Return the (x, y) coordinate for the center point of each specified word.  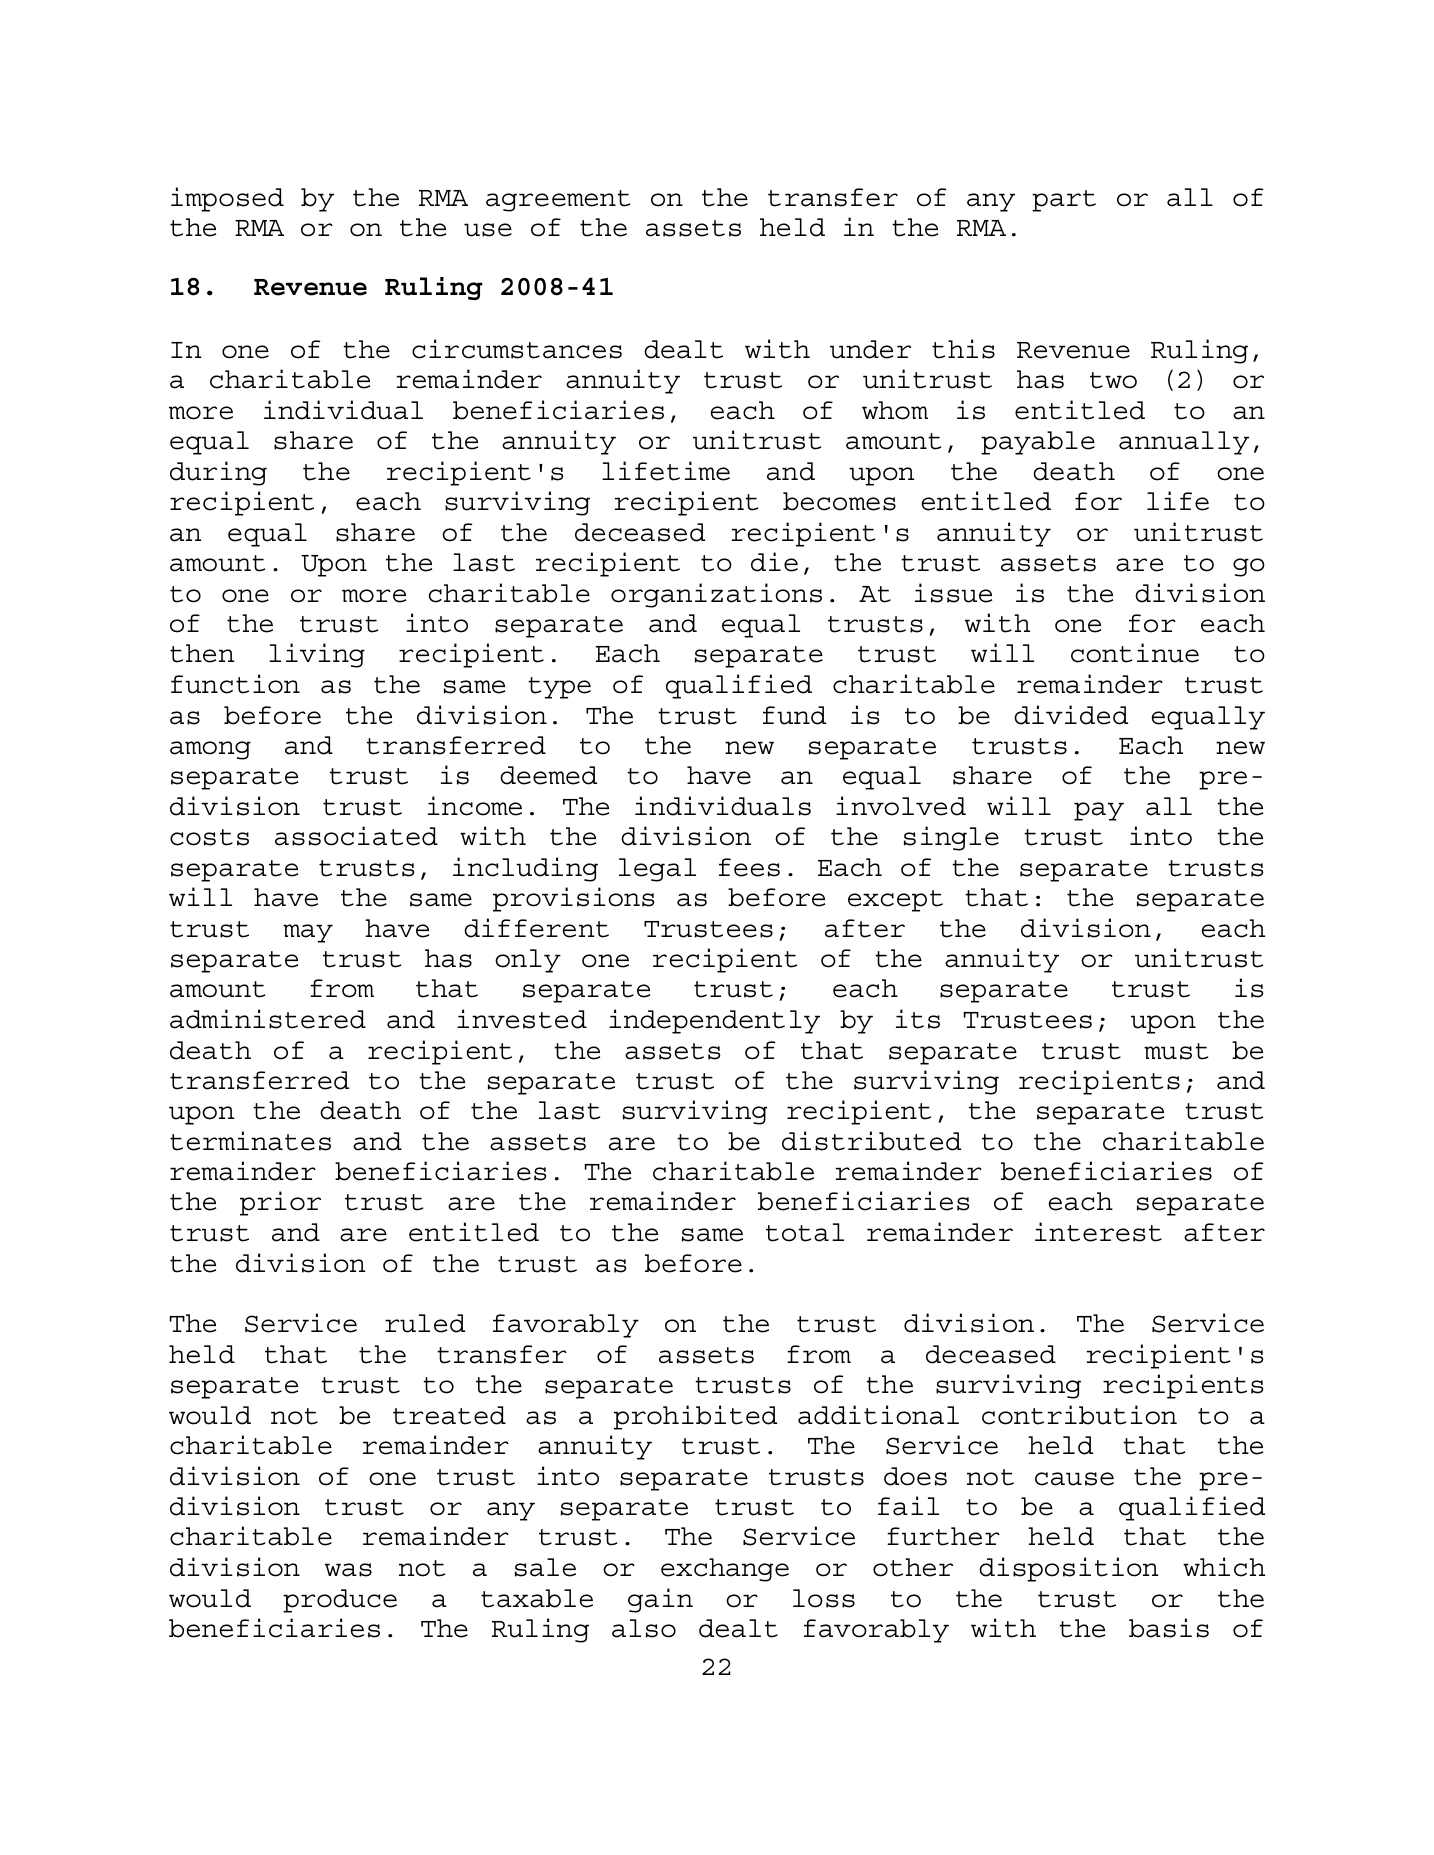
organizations (716, 595)
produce (340, 1601)
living (317, 655)
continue (1135, 653)
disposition (1068, 1569)
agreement (558, 201)
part (1064, 201)
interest (1098, 1232)
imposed (227, 199)
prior (280, 1203)
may (308, 933)
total (805, 1232)
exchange (725, 1570)
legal (657, 870)
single (951, 838)
